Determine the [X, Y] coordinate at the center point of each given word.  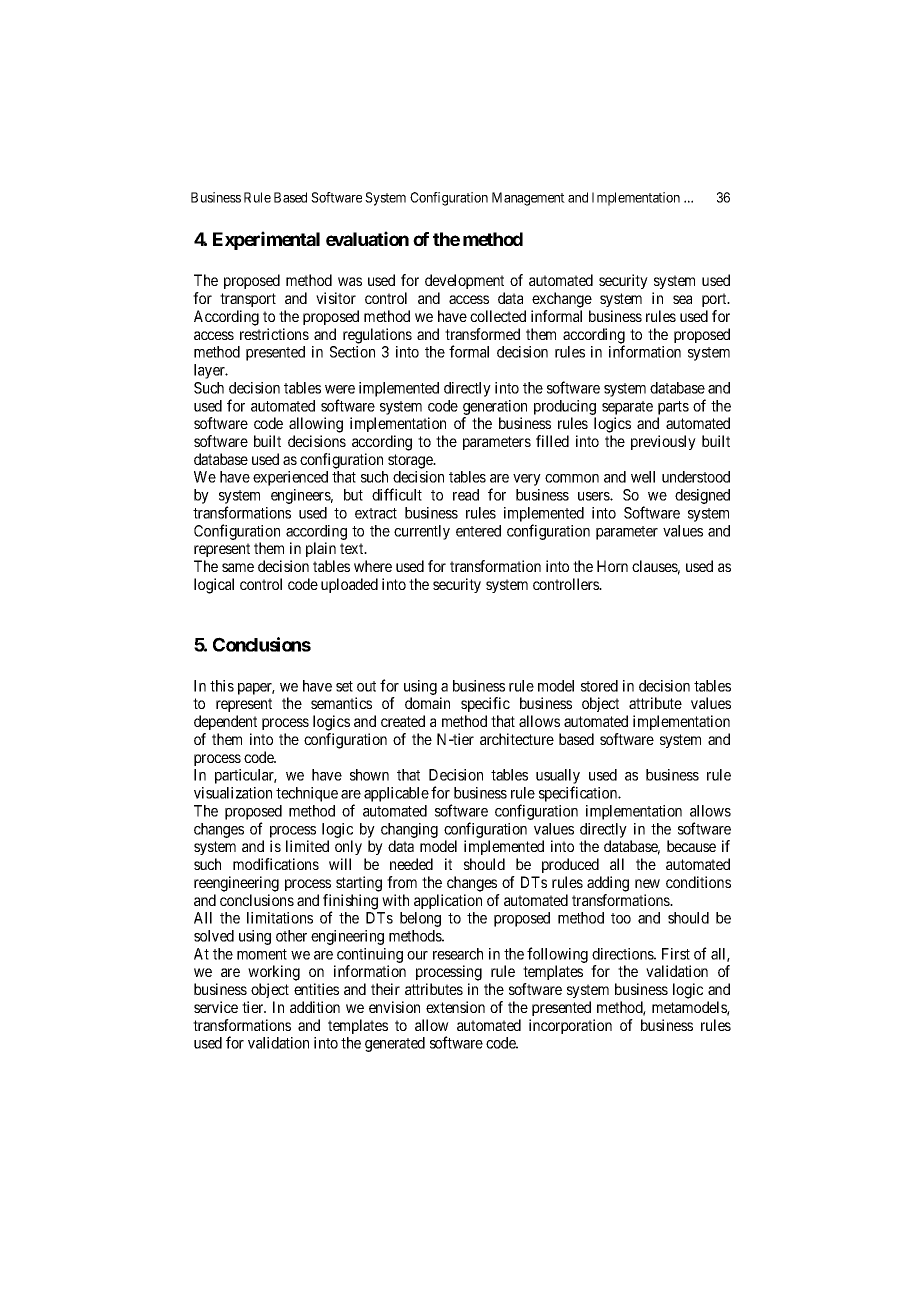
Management [528, 199]
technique [307, 794]
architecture [517, 739]
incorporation [570, 1026]
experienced [290, 478]
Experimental [266, 240]
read [466, 495]
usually [558, 778]
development [464, 281]
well [643, 477]
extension [455, 1007]
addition [315, 1007]
